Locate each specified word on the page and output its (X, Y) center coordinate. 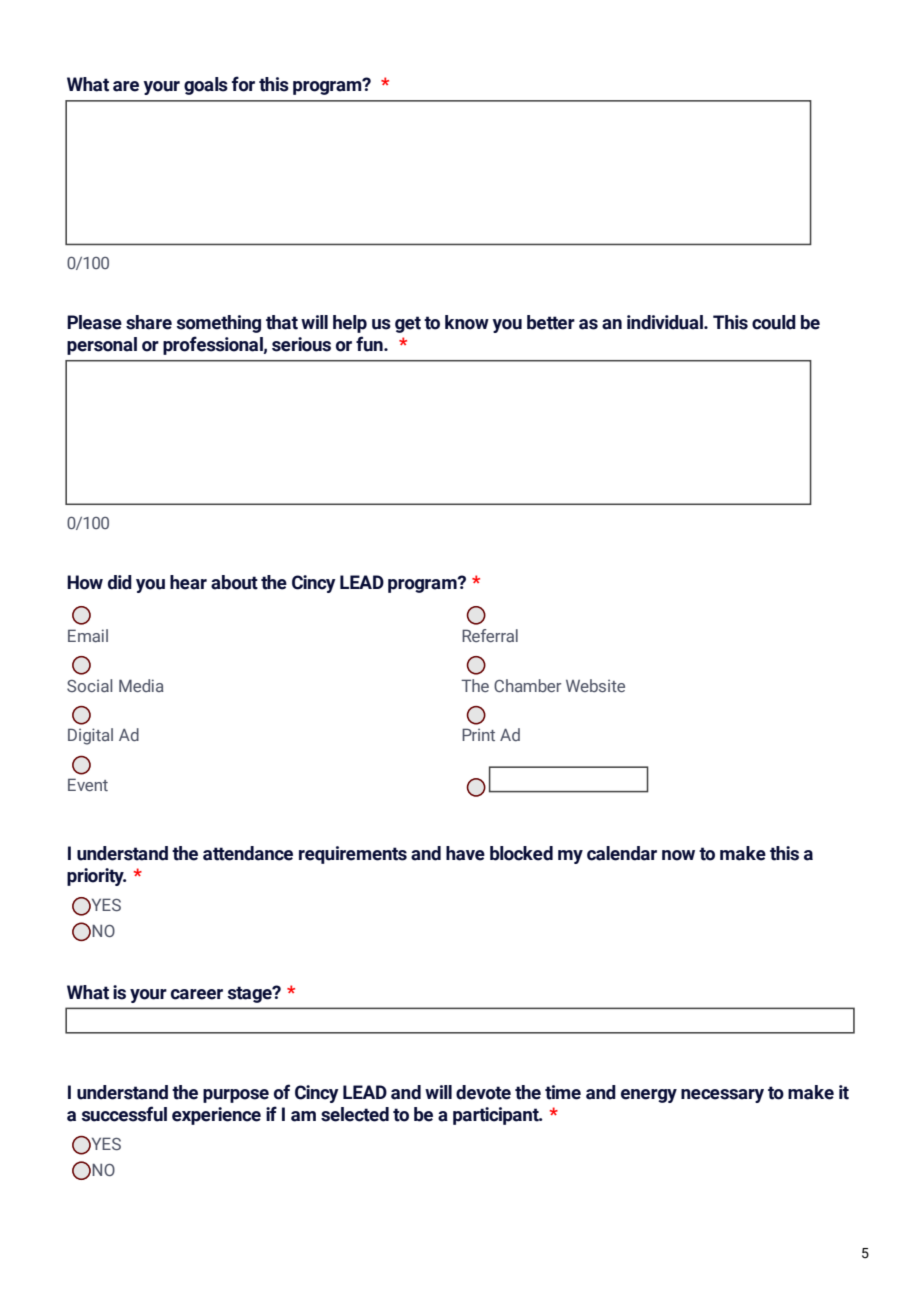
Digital (90, 736)
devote (483, 1092)
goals (206, 86)
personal (102, 346)
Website (595, 685)
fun (370, 344)
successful (124, 1114)
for (243, 84)
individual (666, 322)
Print (478, 734)
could (774, 322)
